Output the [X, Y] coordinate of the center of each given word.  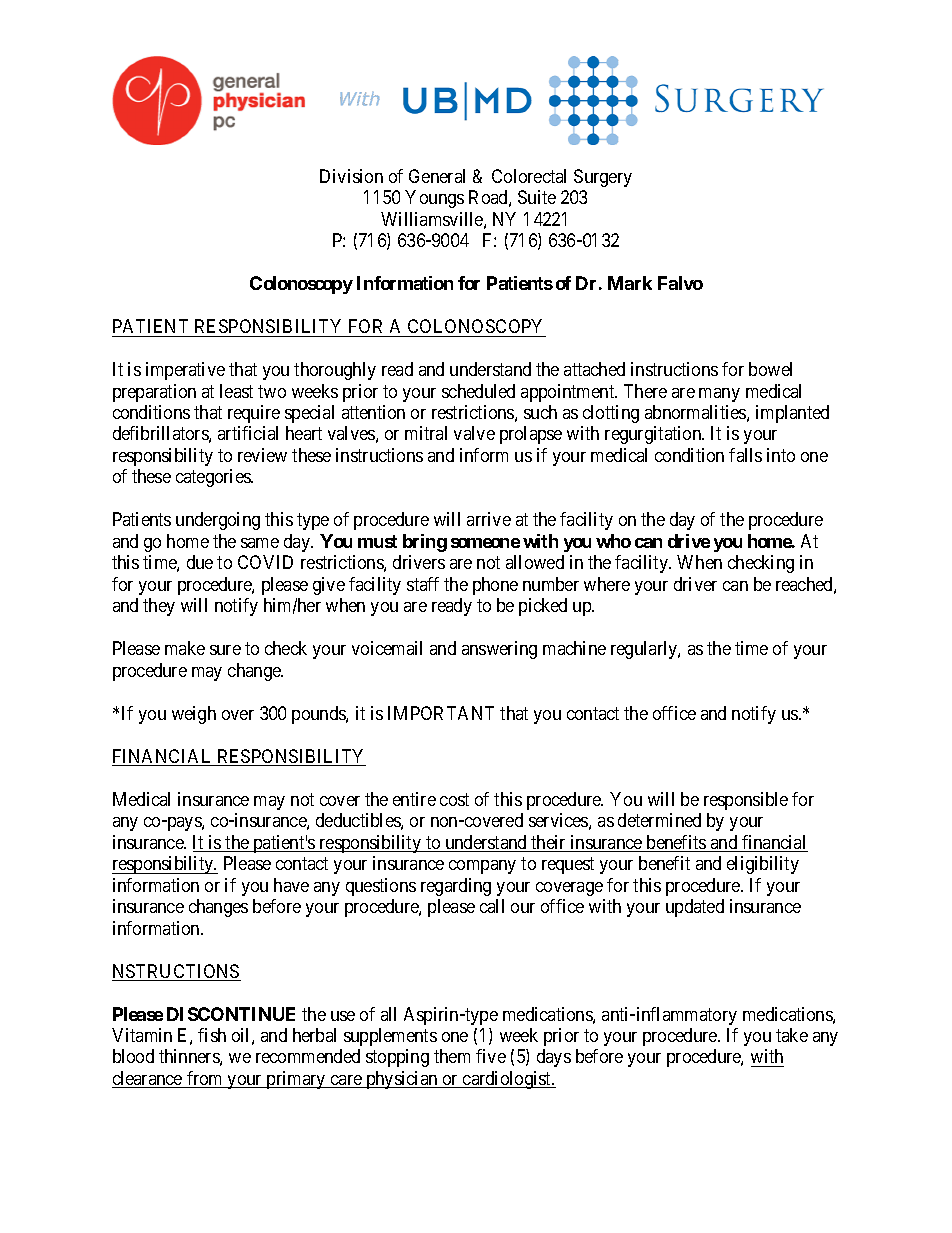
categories [214, 478]
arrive [489, 519]
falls [745, 455]
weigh [194, 715]
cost [454, 799]
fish [212, 1035]
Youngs [434, 199]
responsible [746, 801]
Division [351, 176]
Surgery [603, 178]
